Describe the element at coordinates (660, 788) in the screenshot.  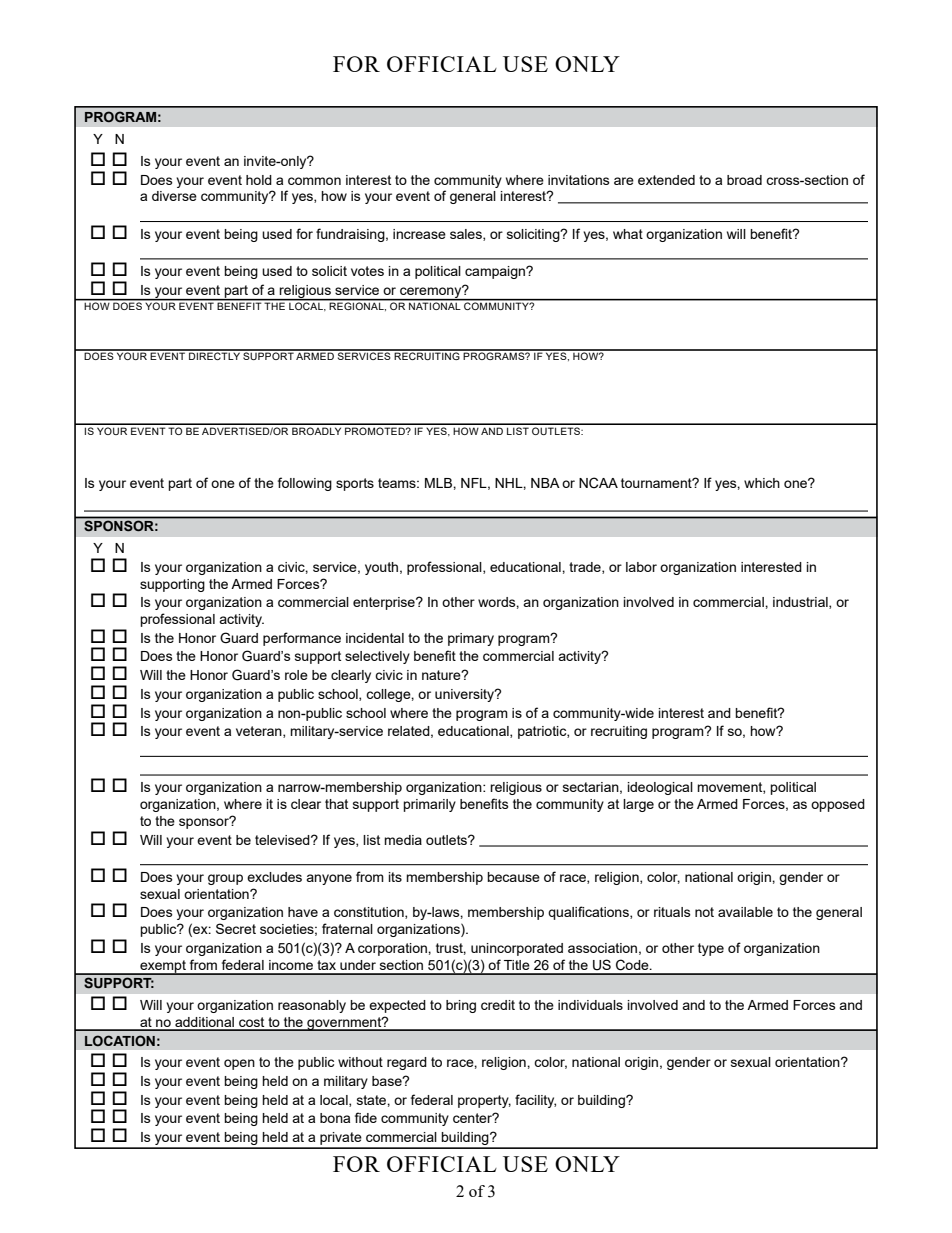
I see `ideological` at that location.
